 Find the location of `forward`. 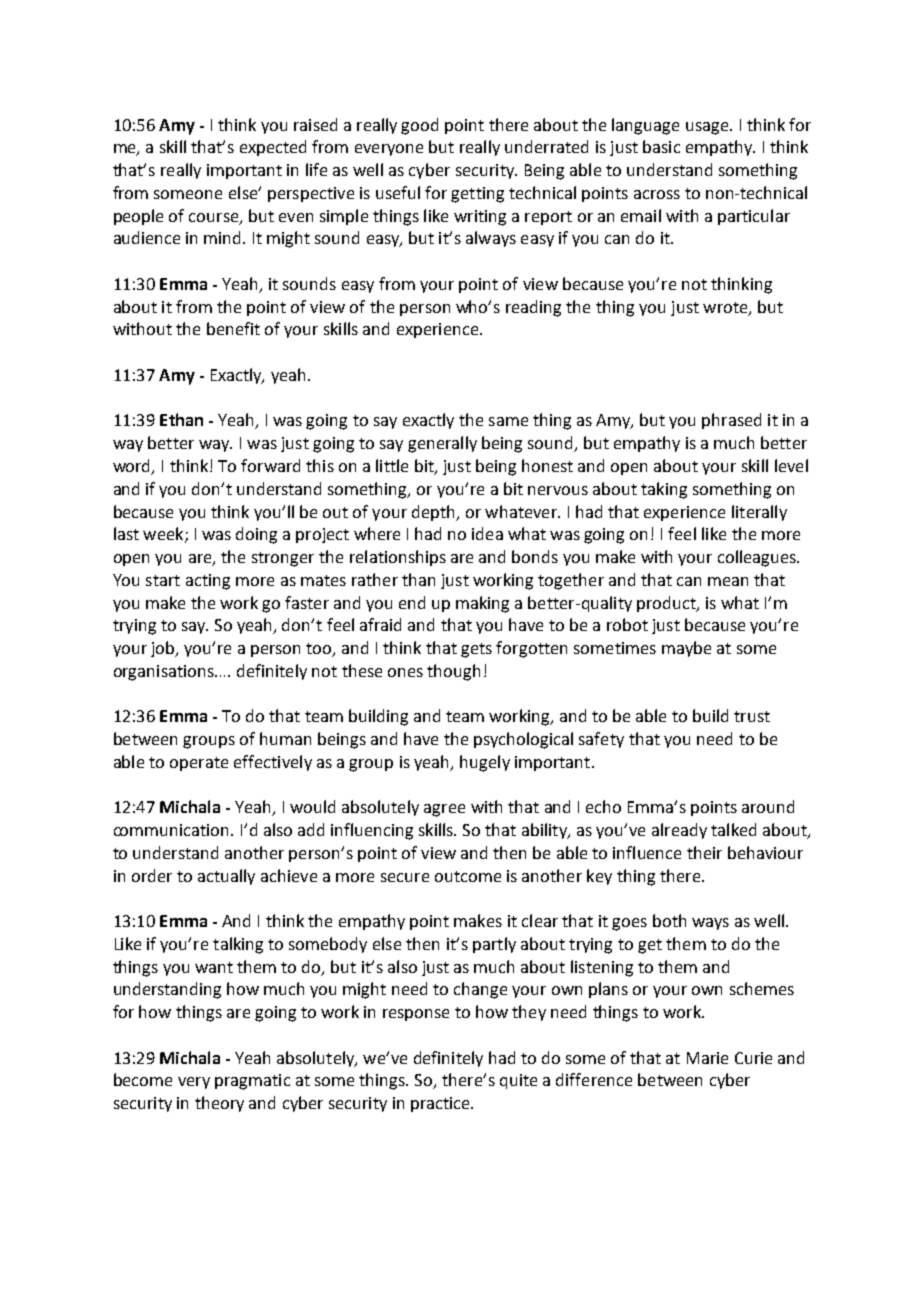

forward is located at coordinates (270, 465).
